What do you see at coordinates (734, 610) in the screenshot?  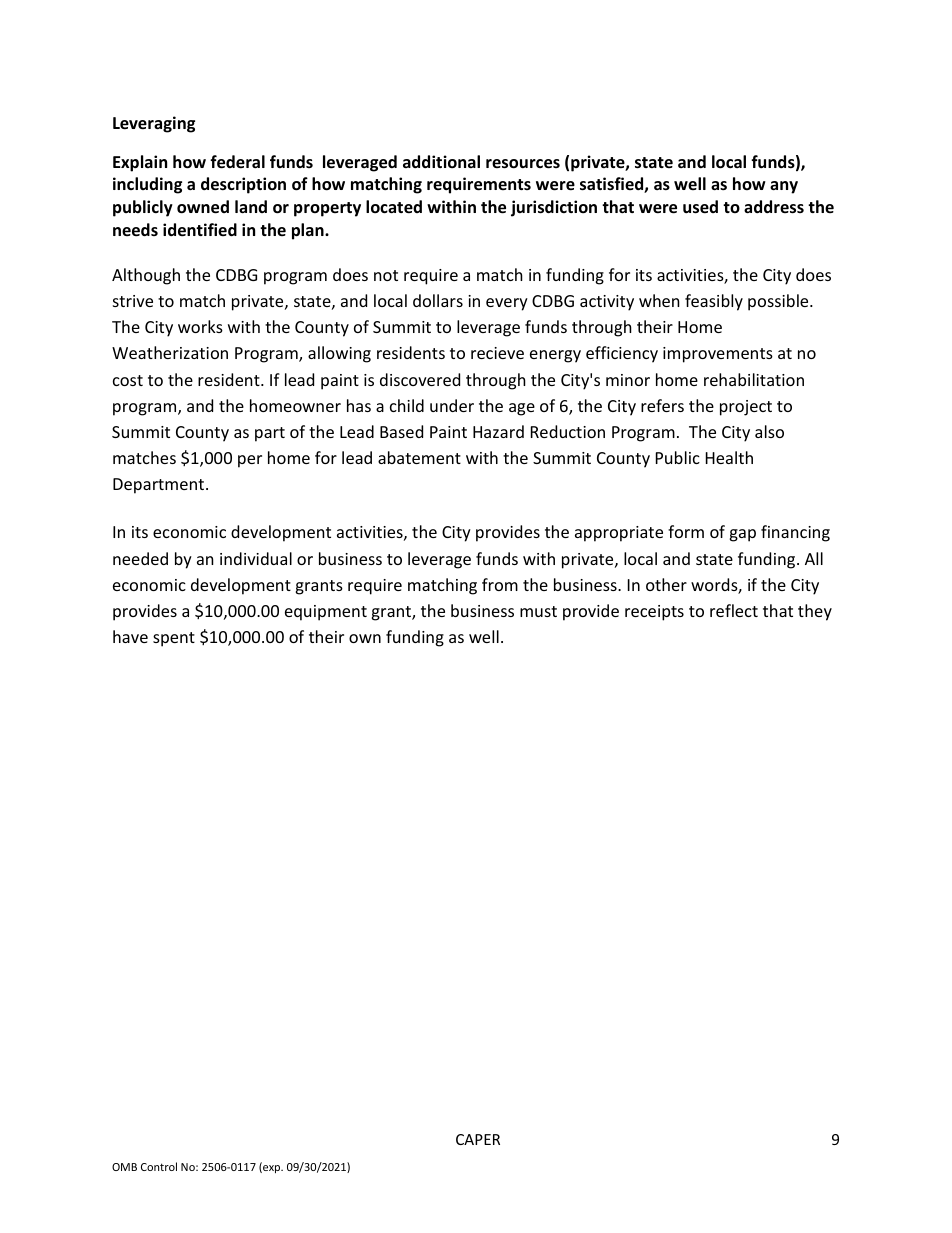 I see `reflect` at bounding box center [734, 610].
